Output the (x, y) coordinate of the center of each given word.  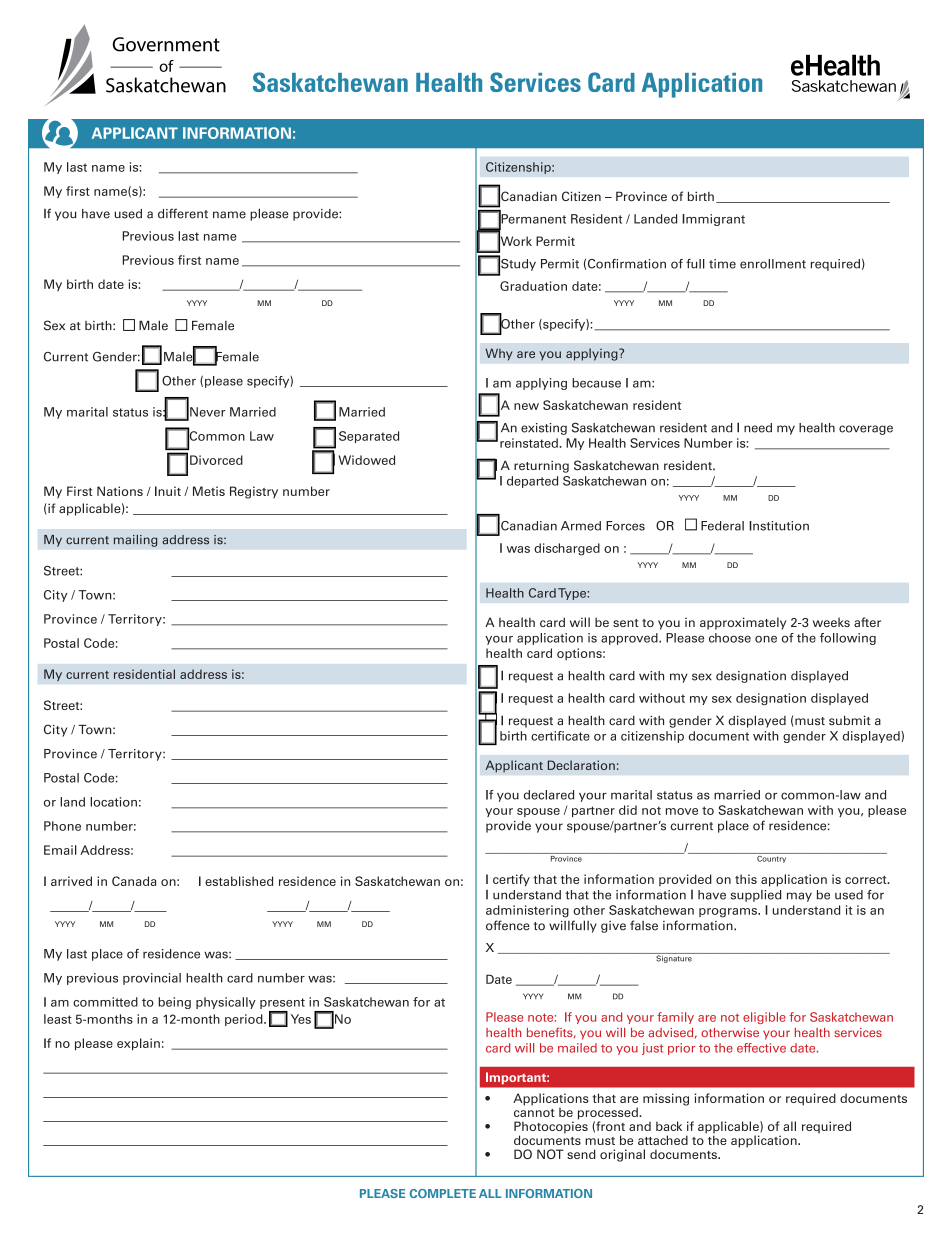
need (758, 428)
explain (138, 1044)
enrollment (773, 264)
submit (850, 720)
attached (663, 1140)
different (183, 213)
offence (508, 925)
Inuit (168, 491)
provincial (152, 979)
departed (532, 482)
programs (729, 913)
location (113, 802)
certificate (560, 736)
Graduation (533, 286)
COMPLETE (443, 1193)
